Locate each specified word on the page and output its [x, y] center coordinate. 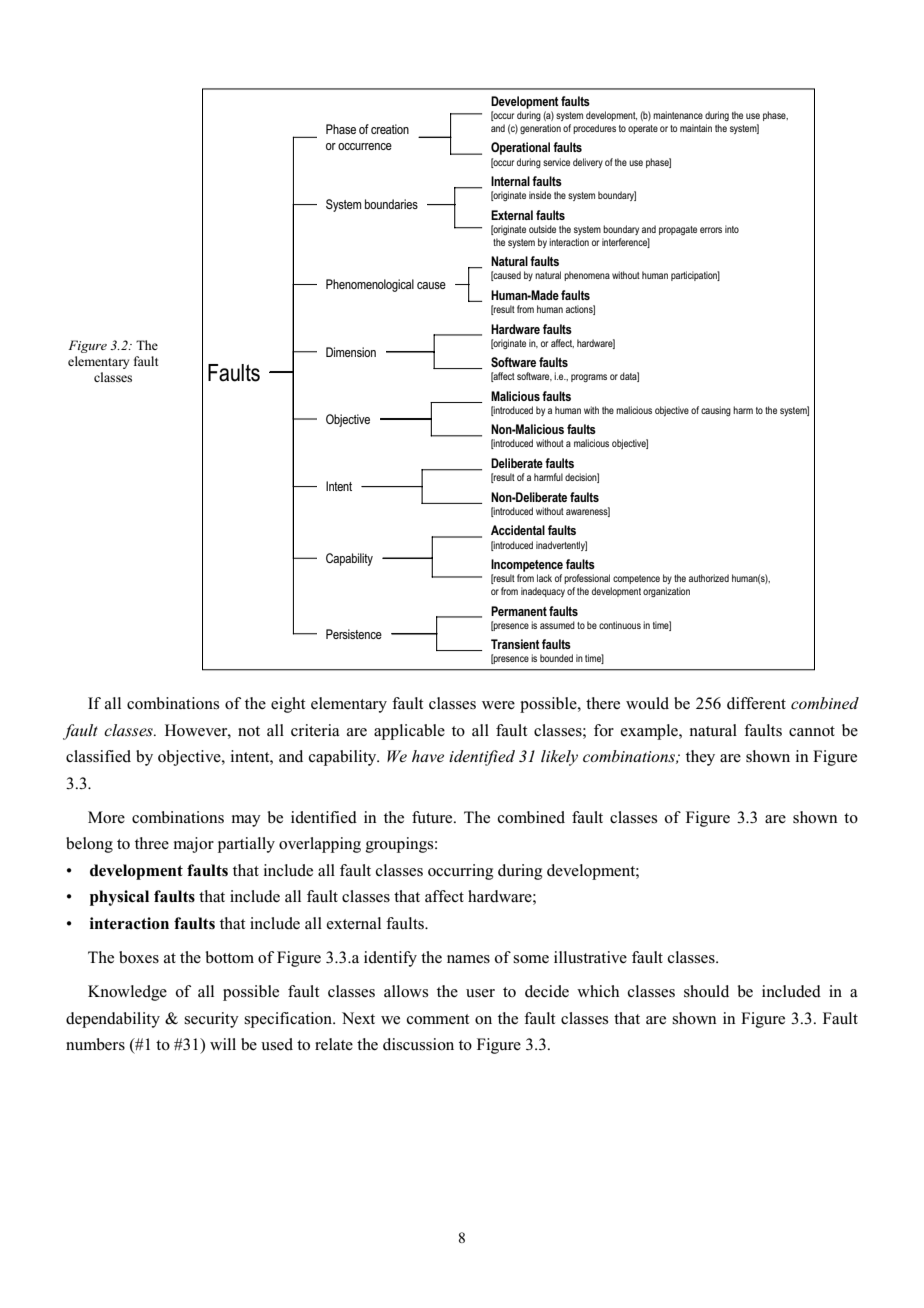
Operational [520, 148]
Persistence [354, 634]
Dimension [351, 352]
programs [589, 378]
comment [438, 1019]
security [211, 1020]
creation [390, 129]
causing [716, 411]
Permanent [519, 611]
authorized [709, 578]
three [152, 843]
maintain [696, 128]
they [700, 758]
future [433, 817]
